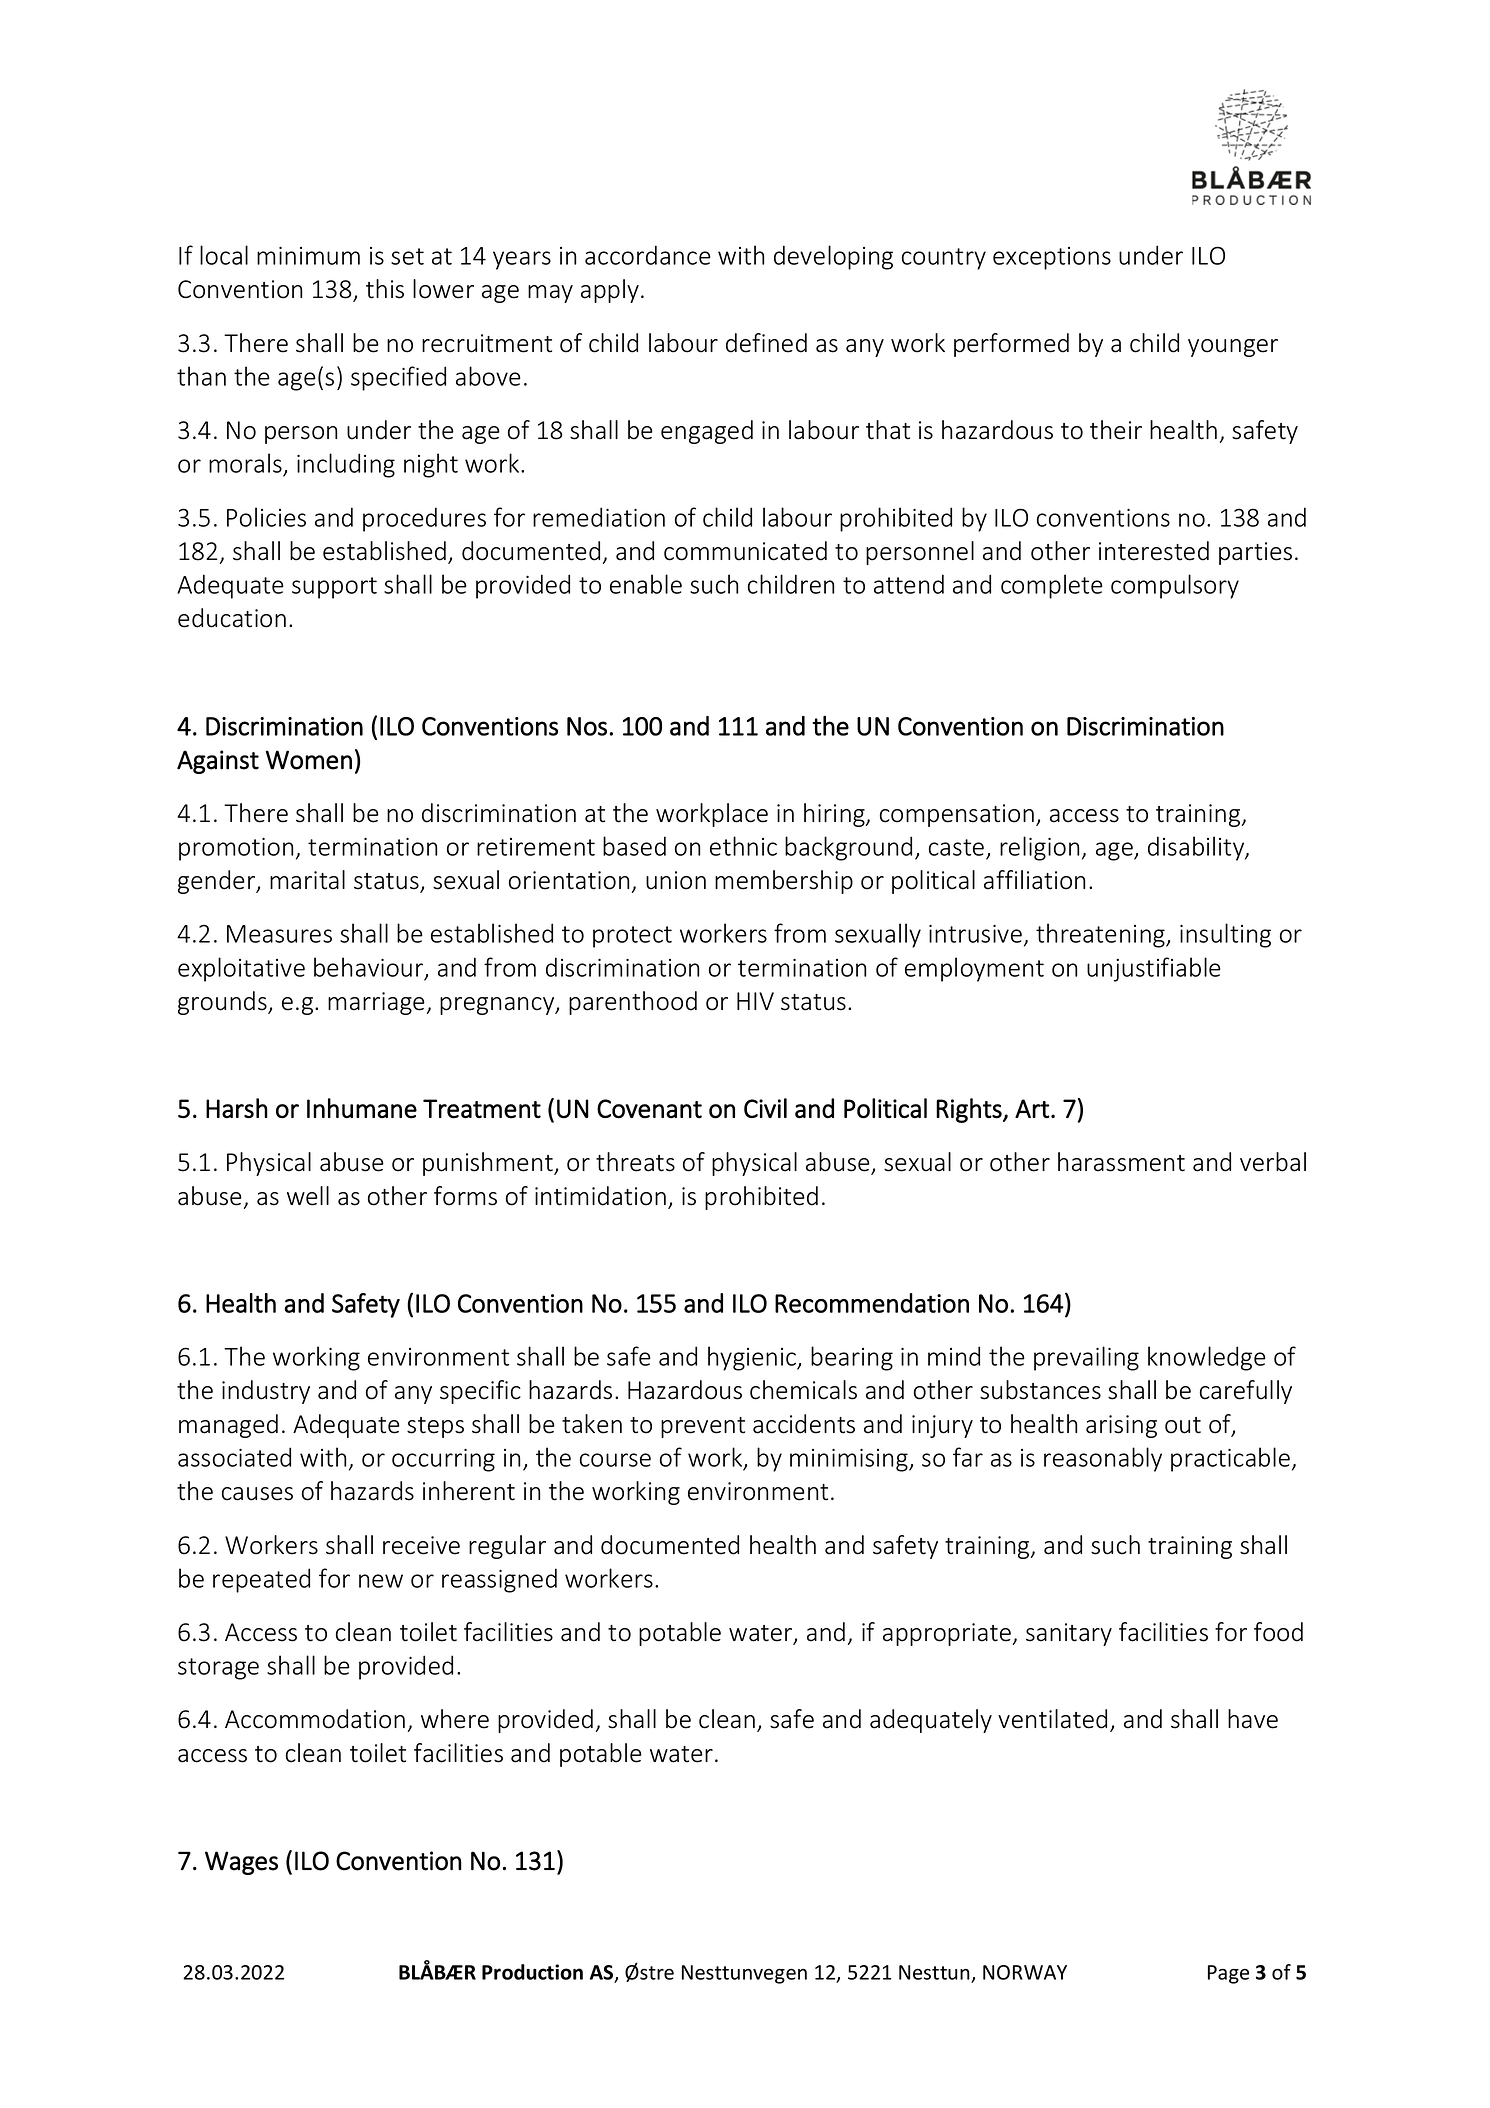 The height and width of the screenshot is (2108, 1490). I want to click on causes, so click(257, 1494).
